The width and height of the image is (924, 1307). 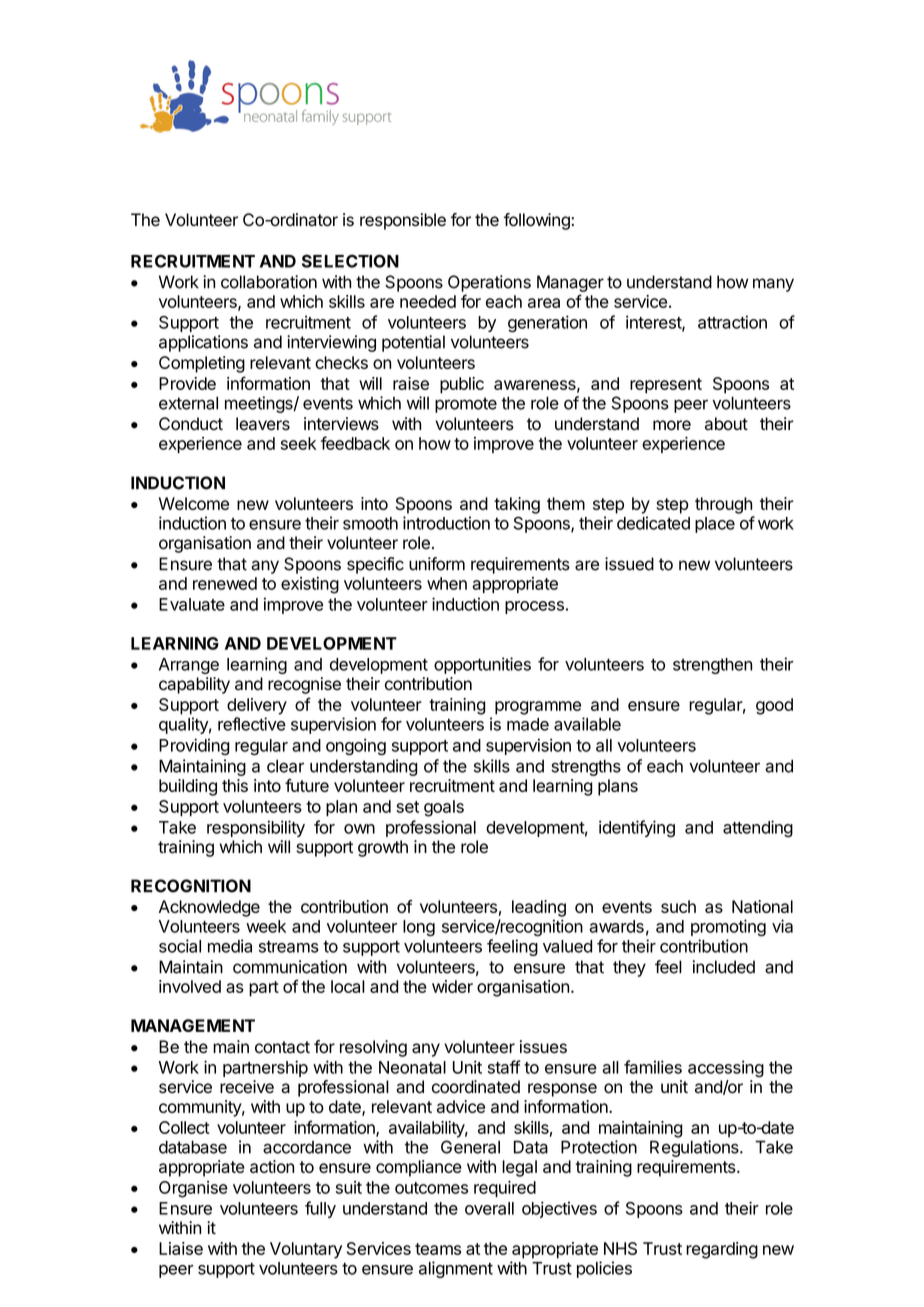 What do you see at coordinates (489, 1208) in the image?
I see `overall` at bounding box center [489, 1208].
